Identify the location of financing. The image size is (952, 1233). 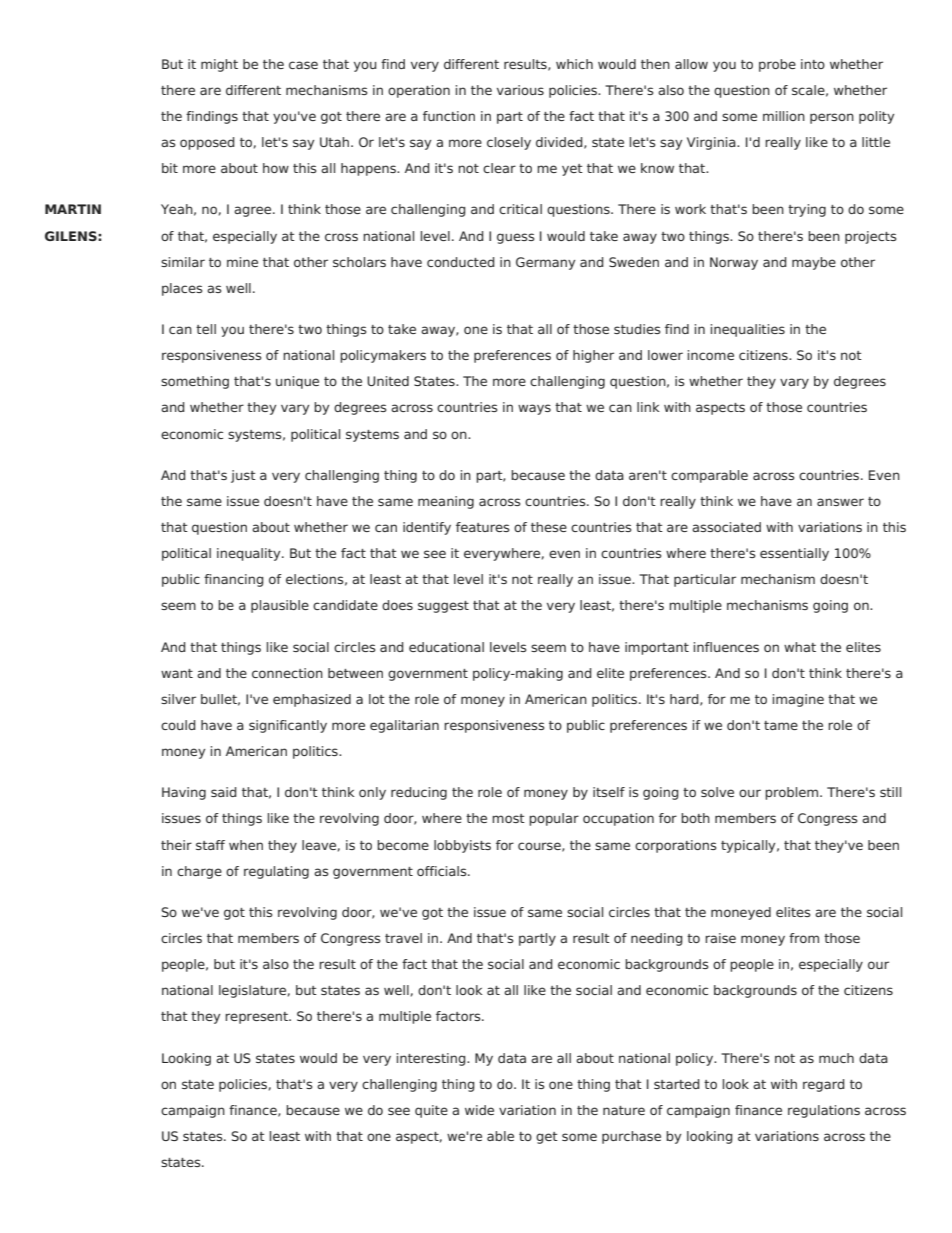
(234, 580).
